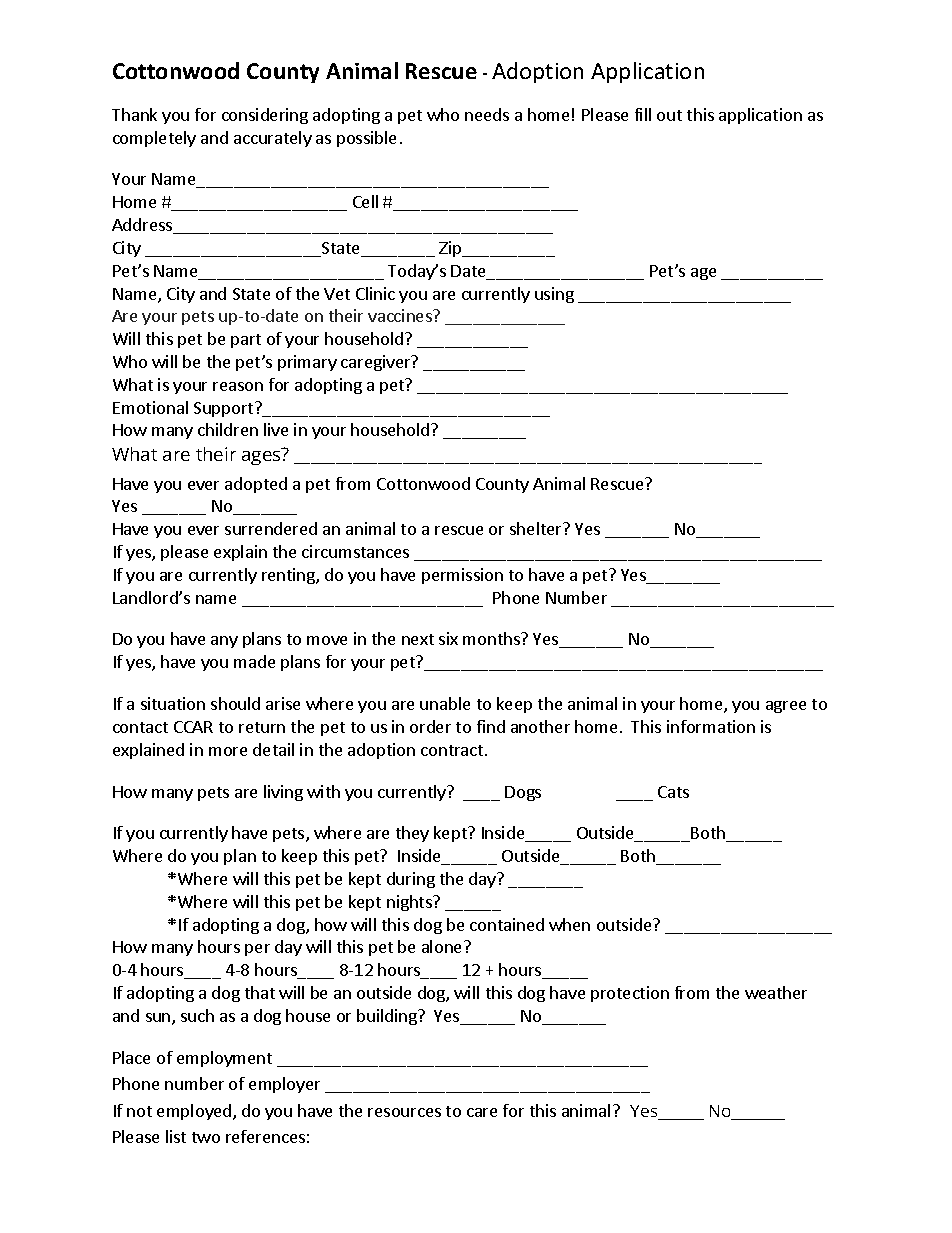 The width and height of the screenshot is (952, 1233). I want to click on resources, so click(404, 1112).
